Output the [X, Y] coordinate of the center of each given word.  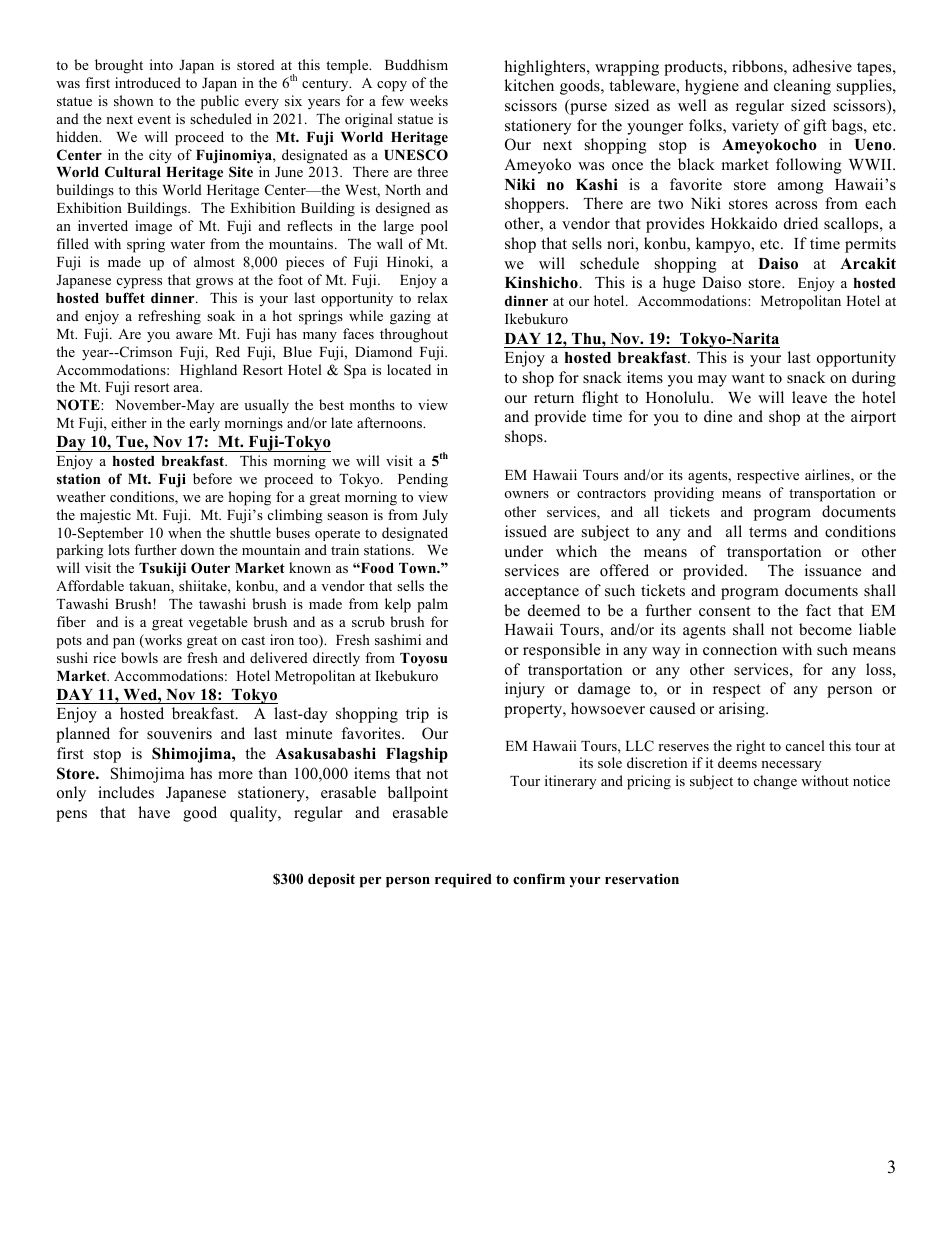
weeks [429, 100]
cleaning [802, 87]
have [154, 812]
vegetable [218, 623]
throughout [414, 335]
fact [818, 610]
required [463, 880]
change [775, 782]
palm [432, 605]
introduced [148, 82]
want [748, 378]
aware [194, 335]
